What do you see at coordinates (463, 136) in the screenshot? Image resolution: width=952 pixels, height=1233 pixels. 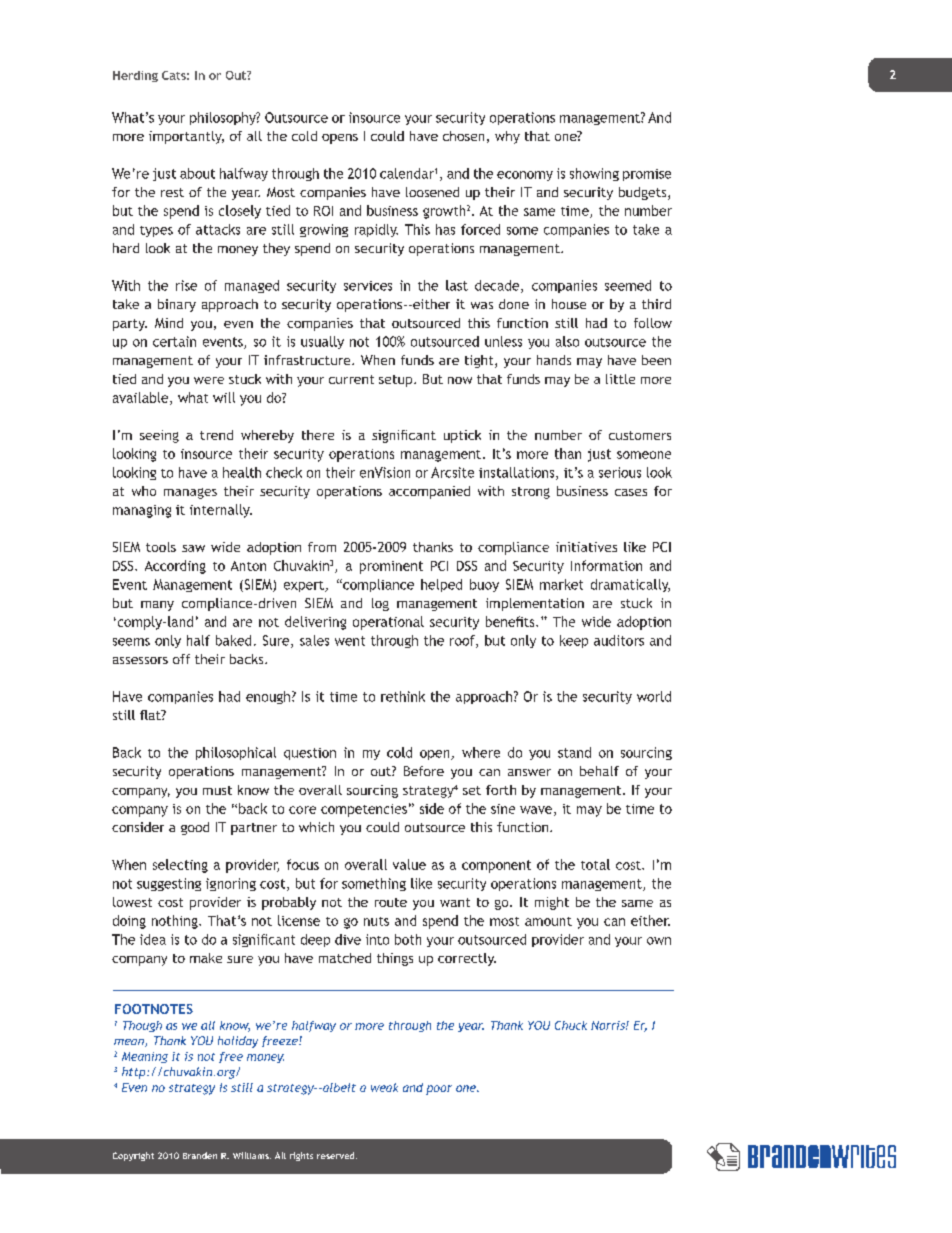 I see `chosen` at bounding box center [463, 136].
